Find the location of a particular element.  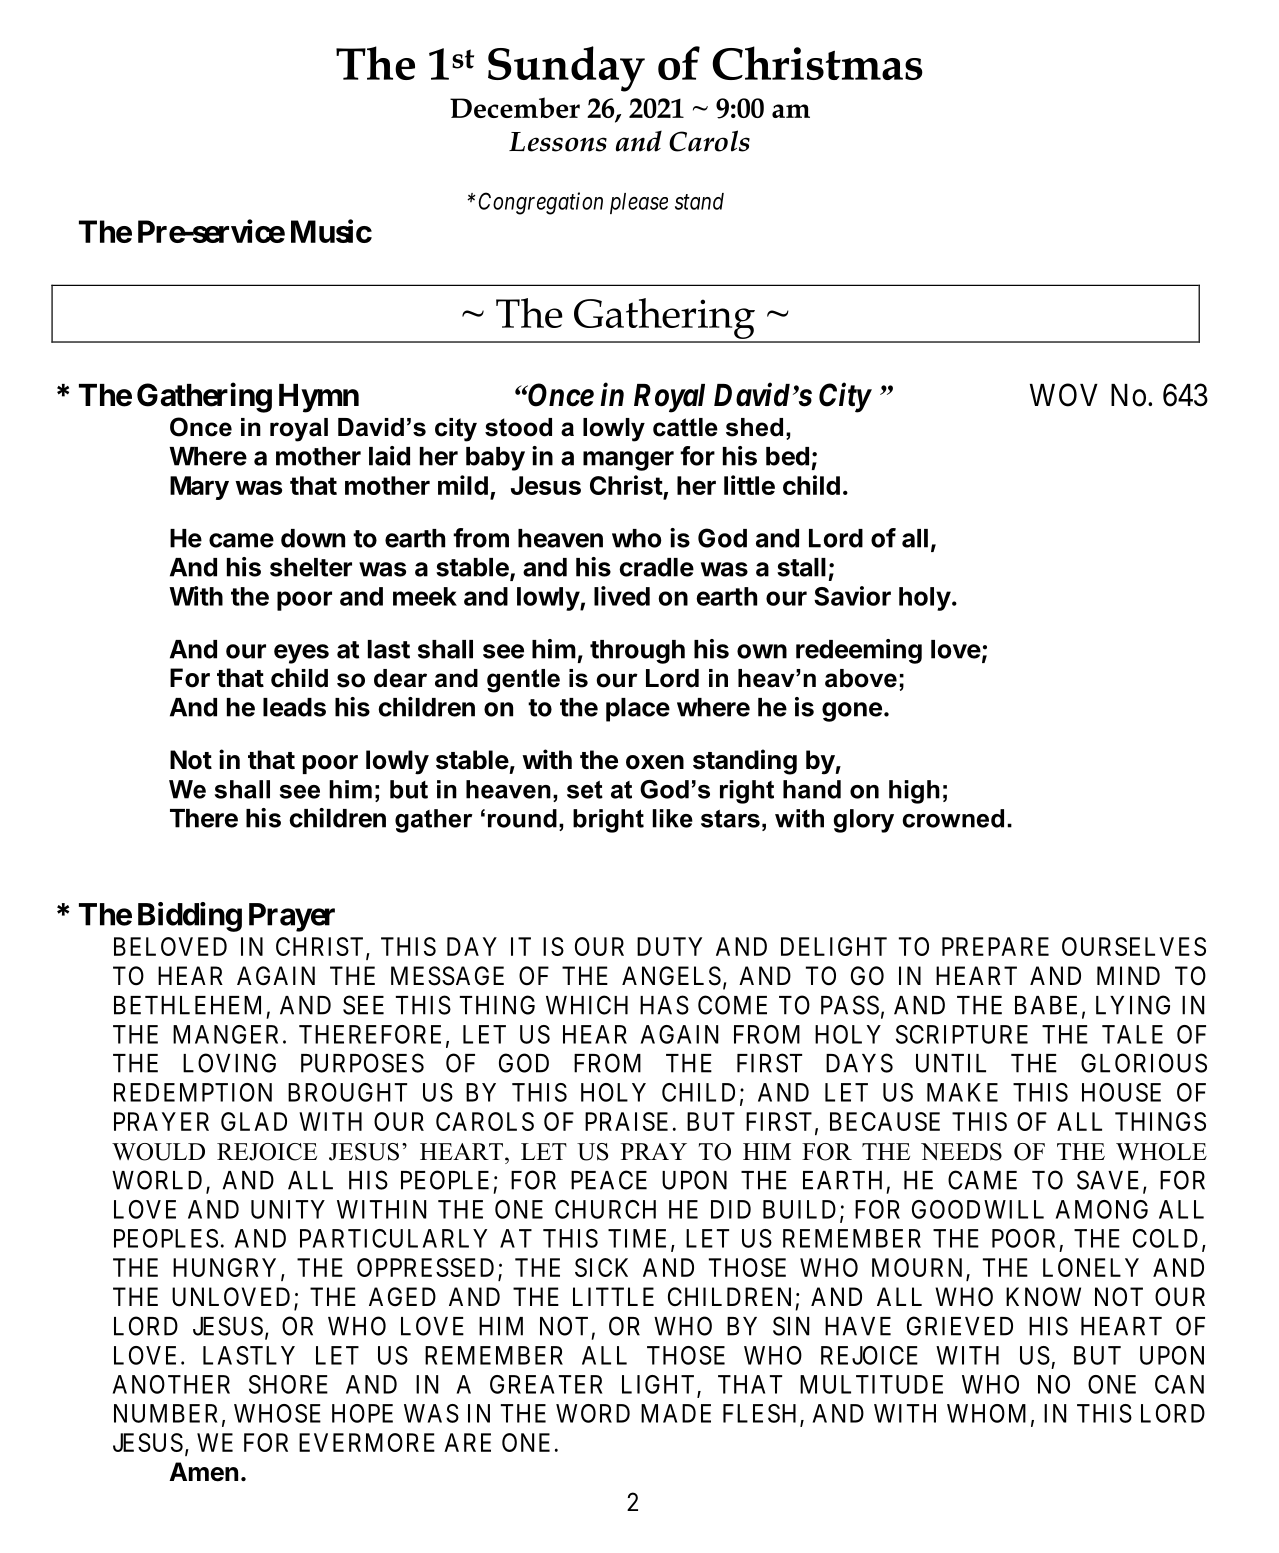

please is located at coordinates (639, 203).
